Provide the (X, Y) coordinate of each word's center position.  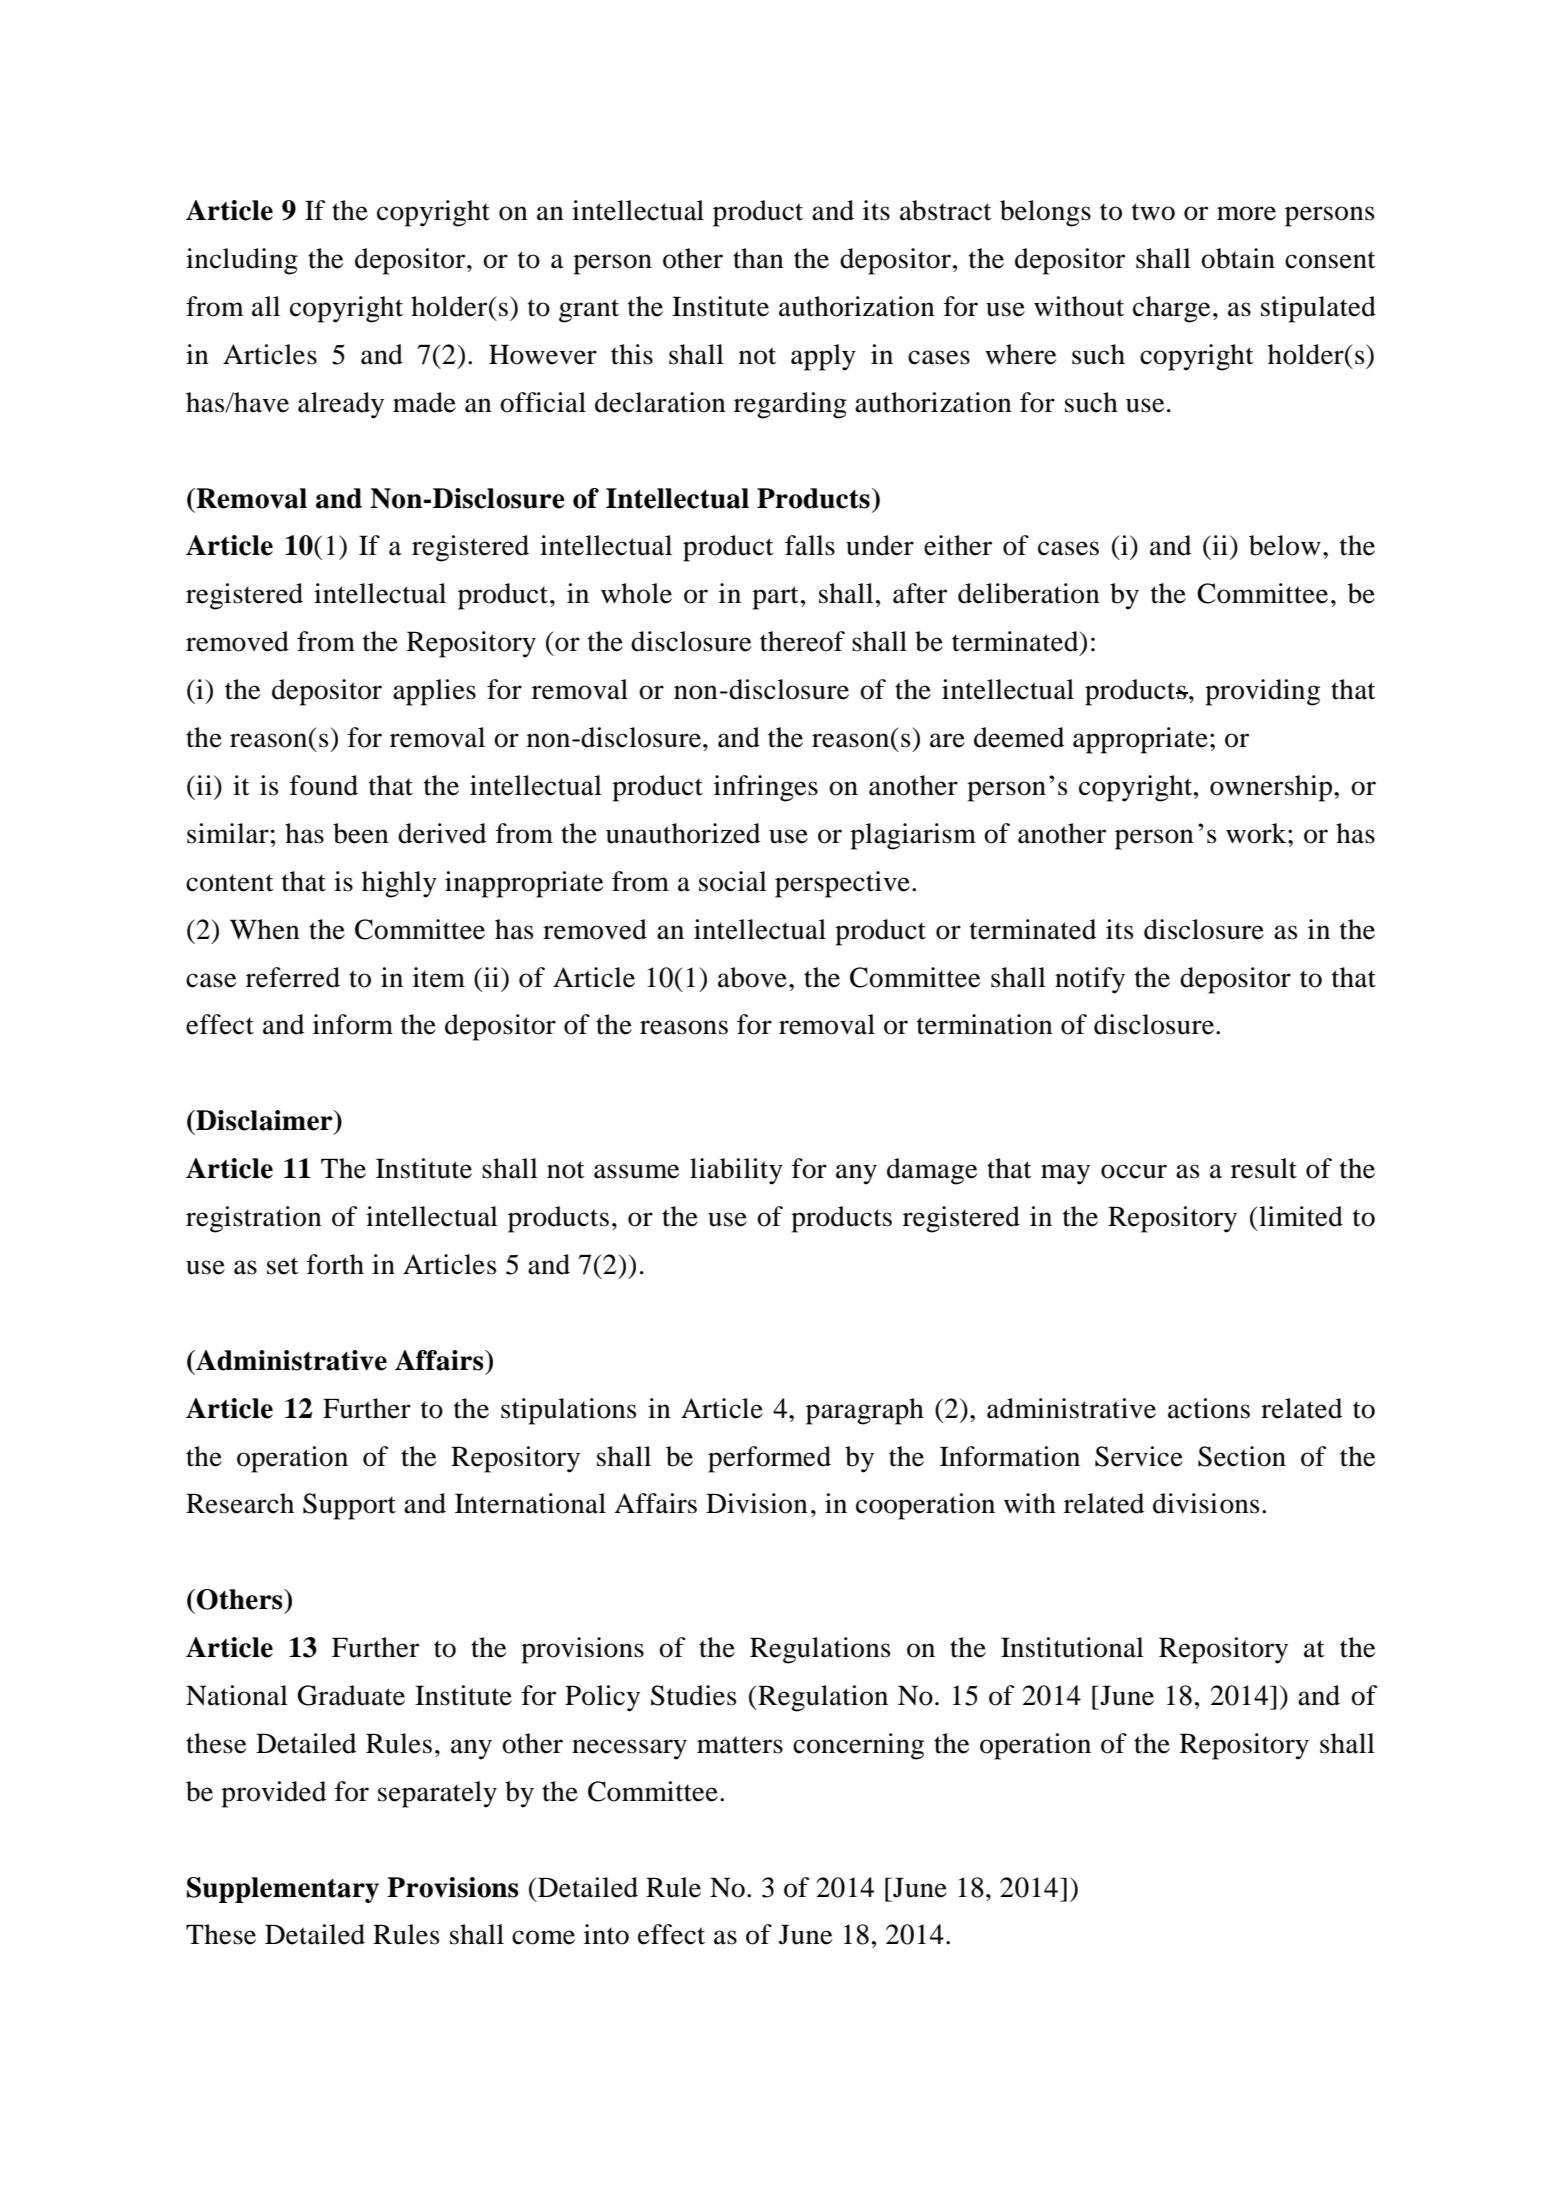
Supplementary (283, 1890)
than (758, 258)
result (1264, 1168)
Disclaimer (264, 1120)
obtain (1238, 258)
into (606, 1934)
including (242, 261)
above (752, 977)
